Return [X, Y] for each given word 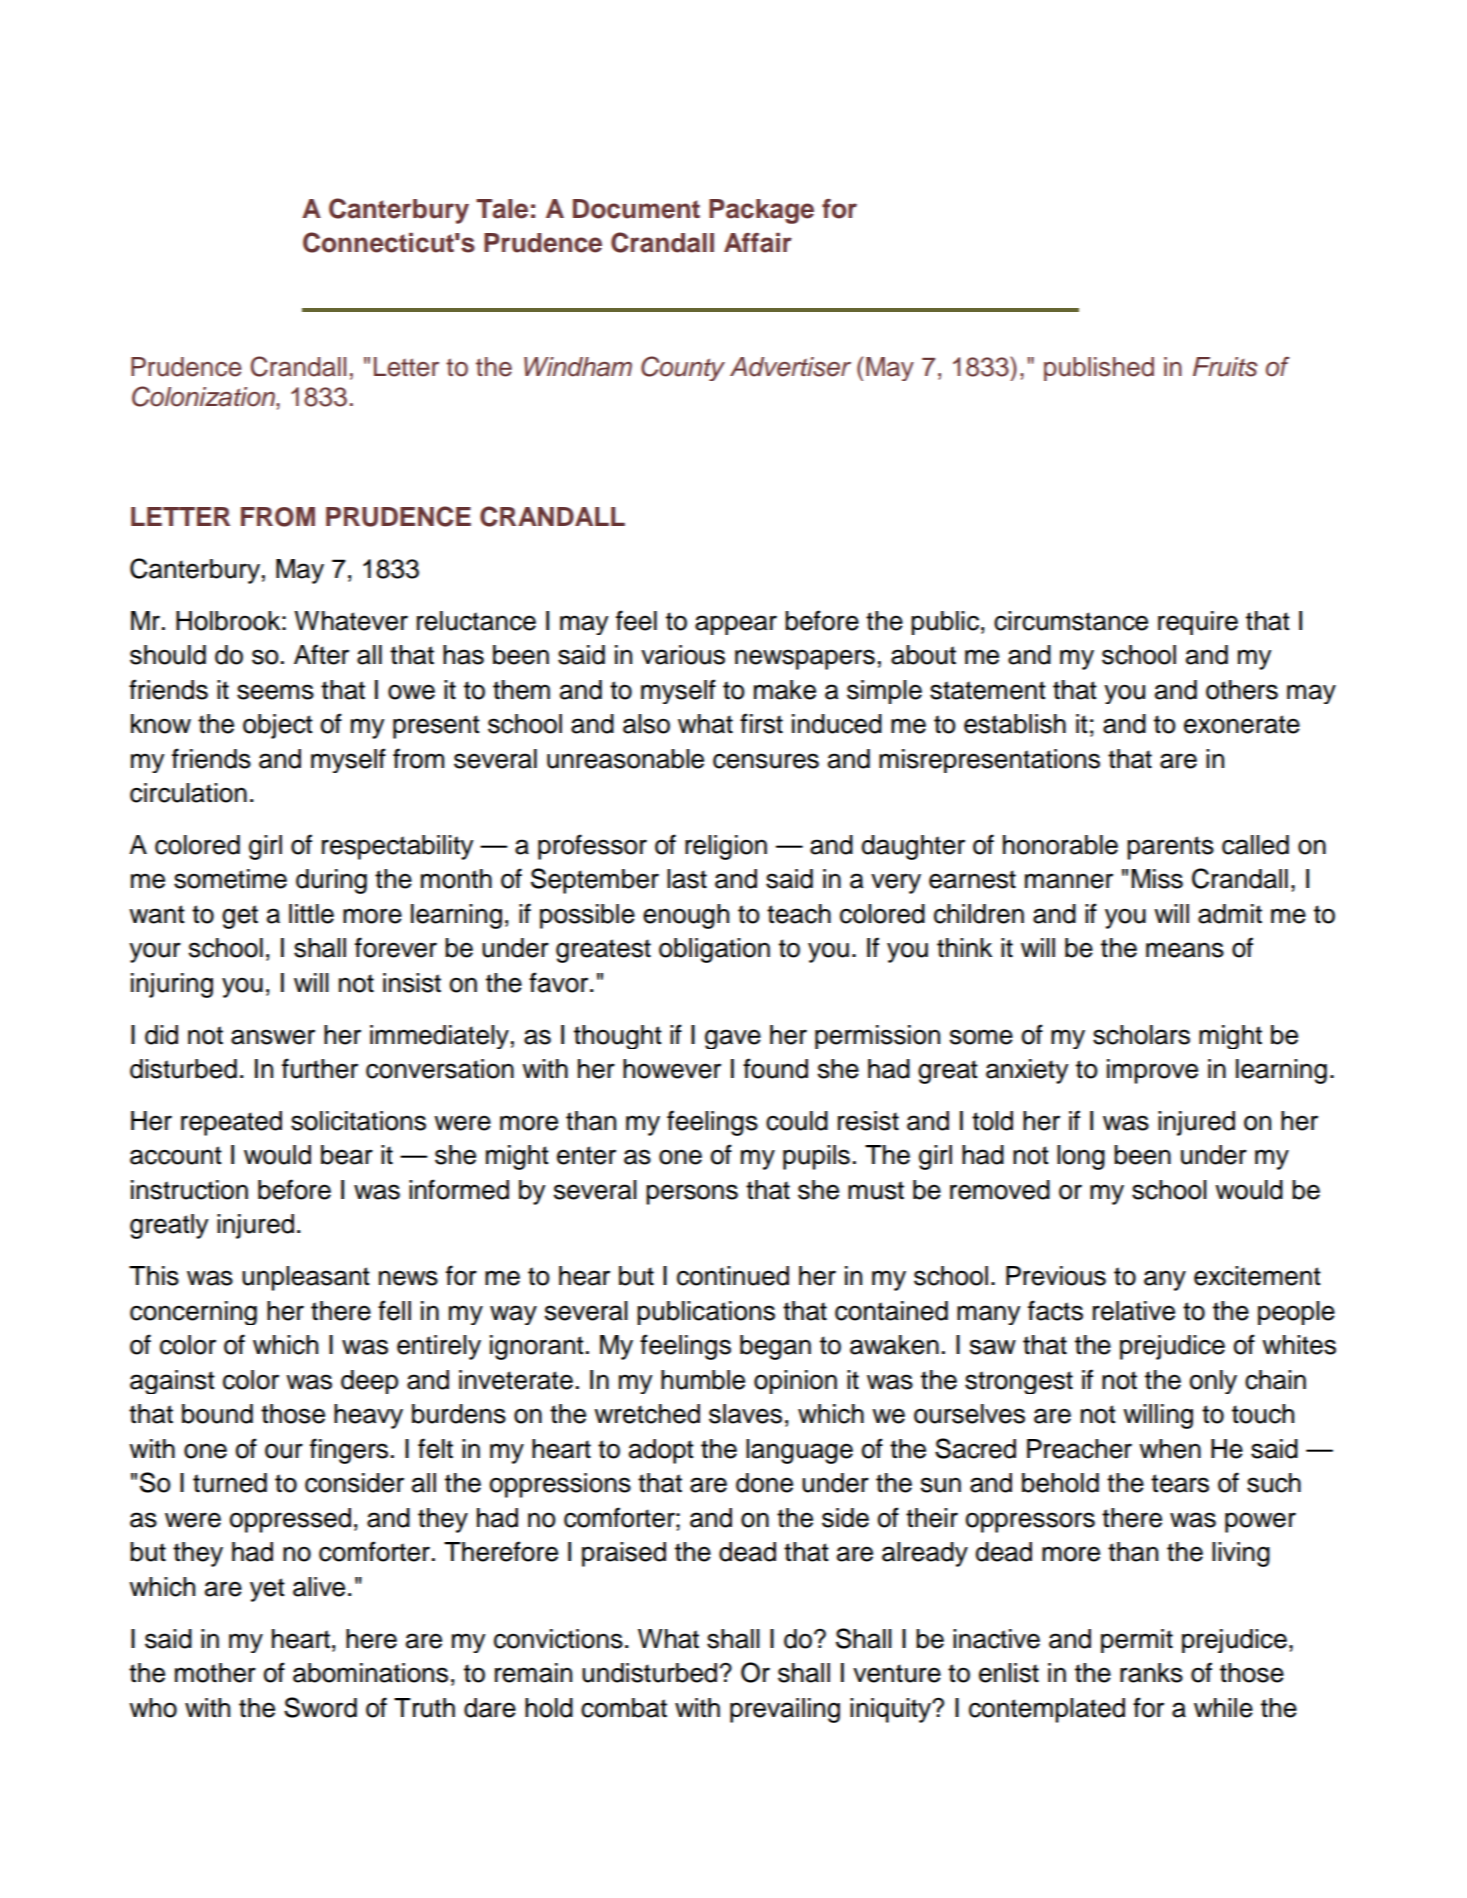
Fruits [1225, 367]
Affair [758, 243]
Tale [502, 209]
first [761, 723]
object [278, 726]
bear [347, 1155]
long [1081, 1157]
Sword [320, 1707]
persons [692, 1194]
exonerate [1242, 724]
